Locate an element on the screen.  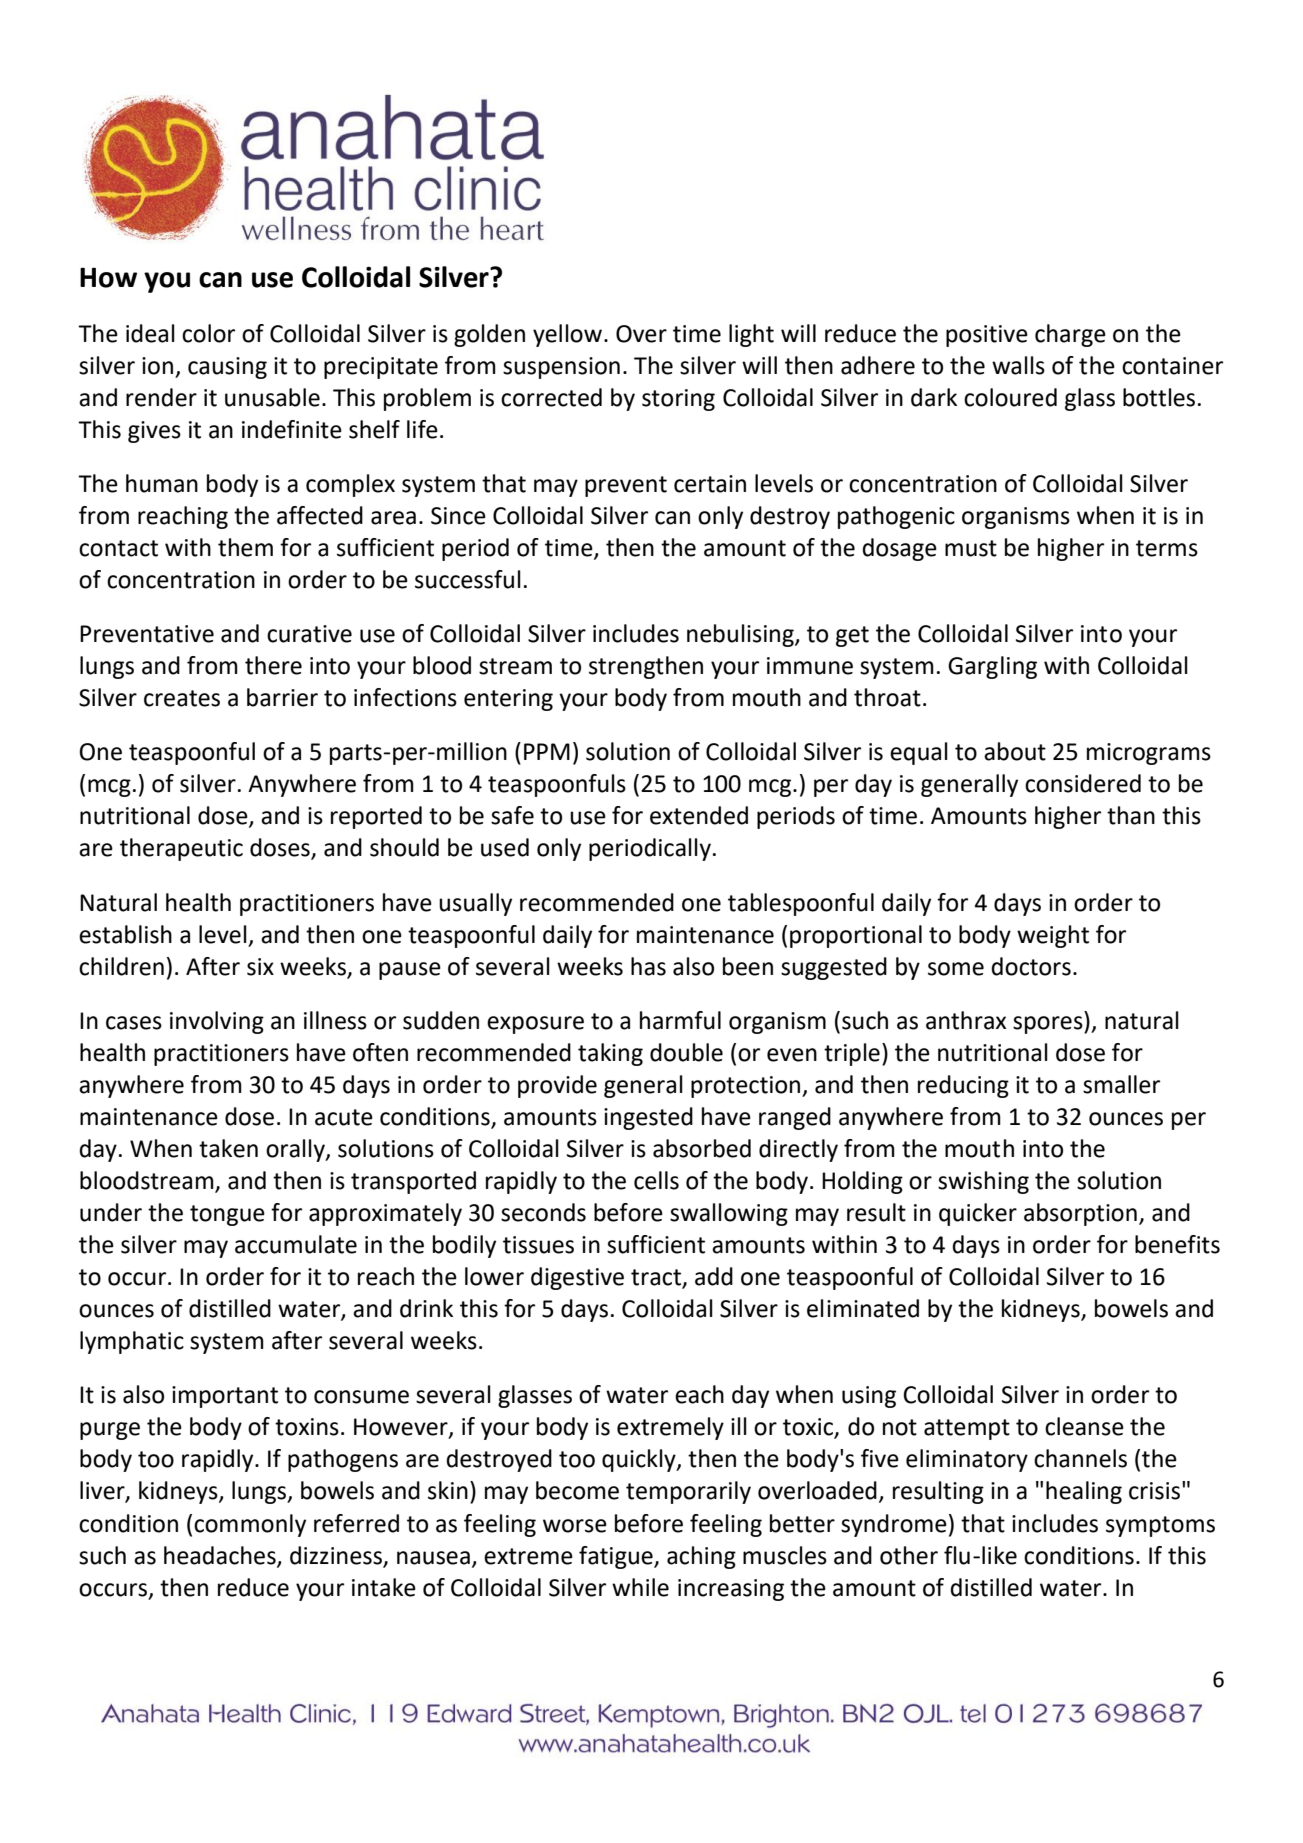
walls is located at coordinates (1018, 365).
